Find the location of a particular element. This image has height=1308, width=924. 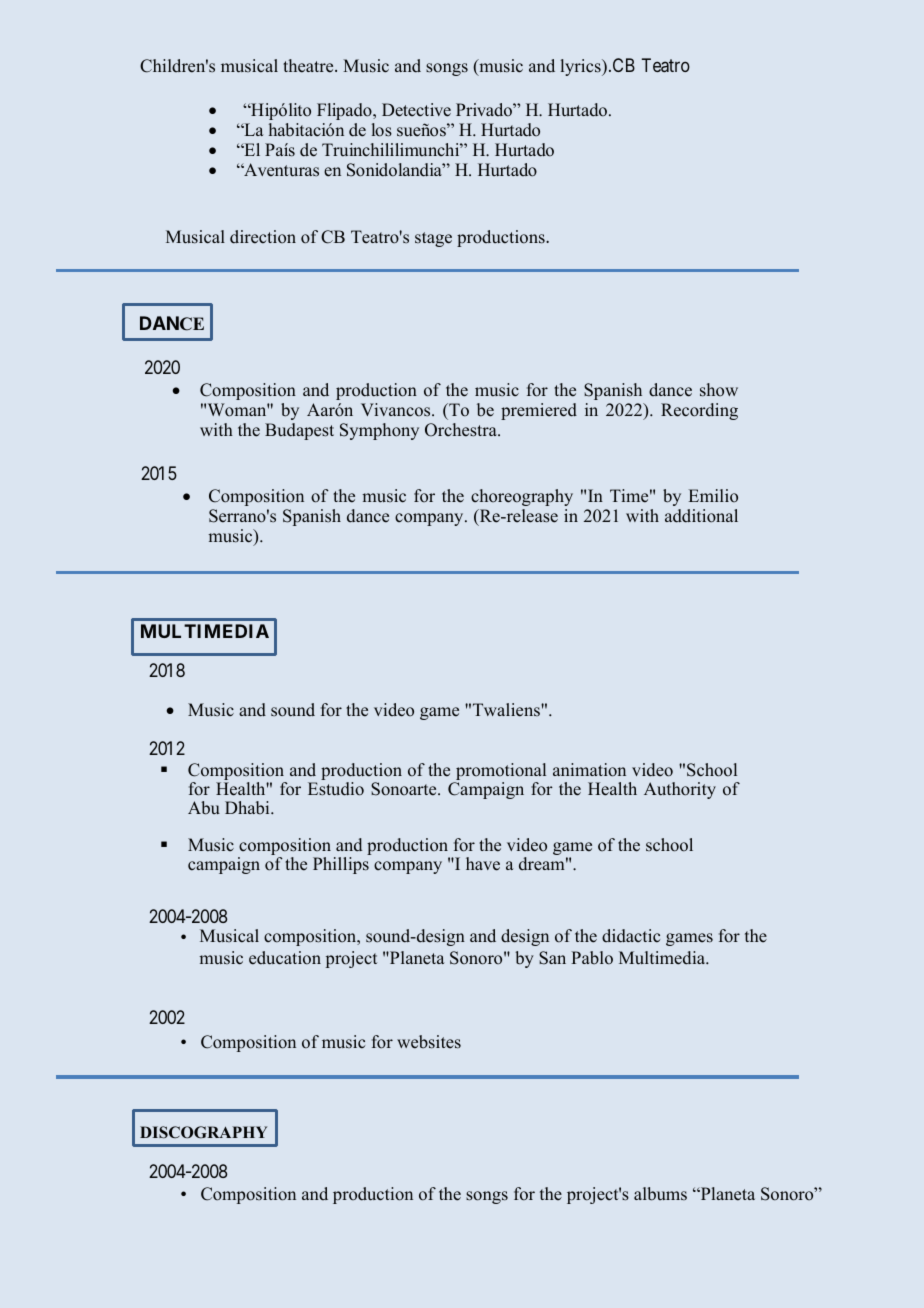

Budapest is located at coordinates (299, 431).
